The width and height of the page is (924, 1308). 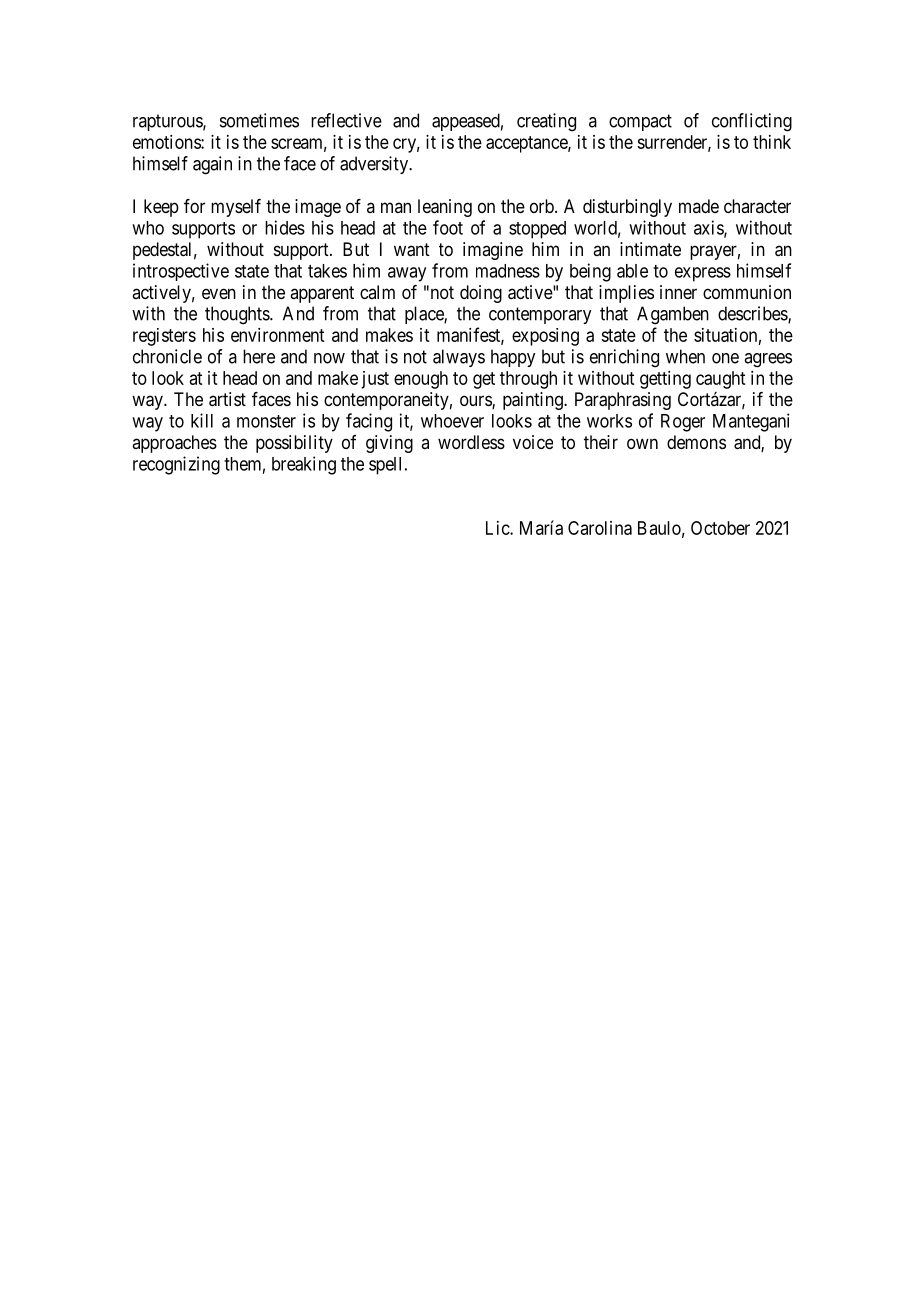 I want to click on contemporary, so click(x=540, y=315).
